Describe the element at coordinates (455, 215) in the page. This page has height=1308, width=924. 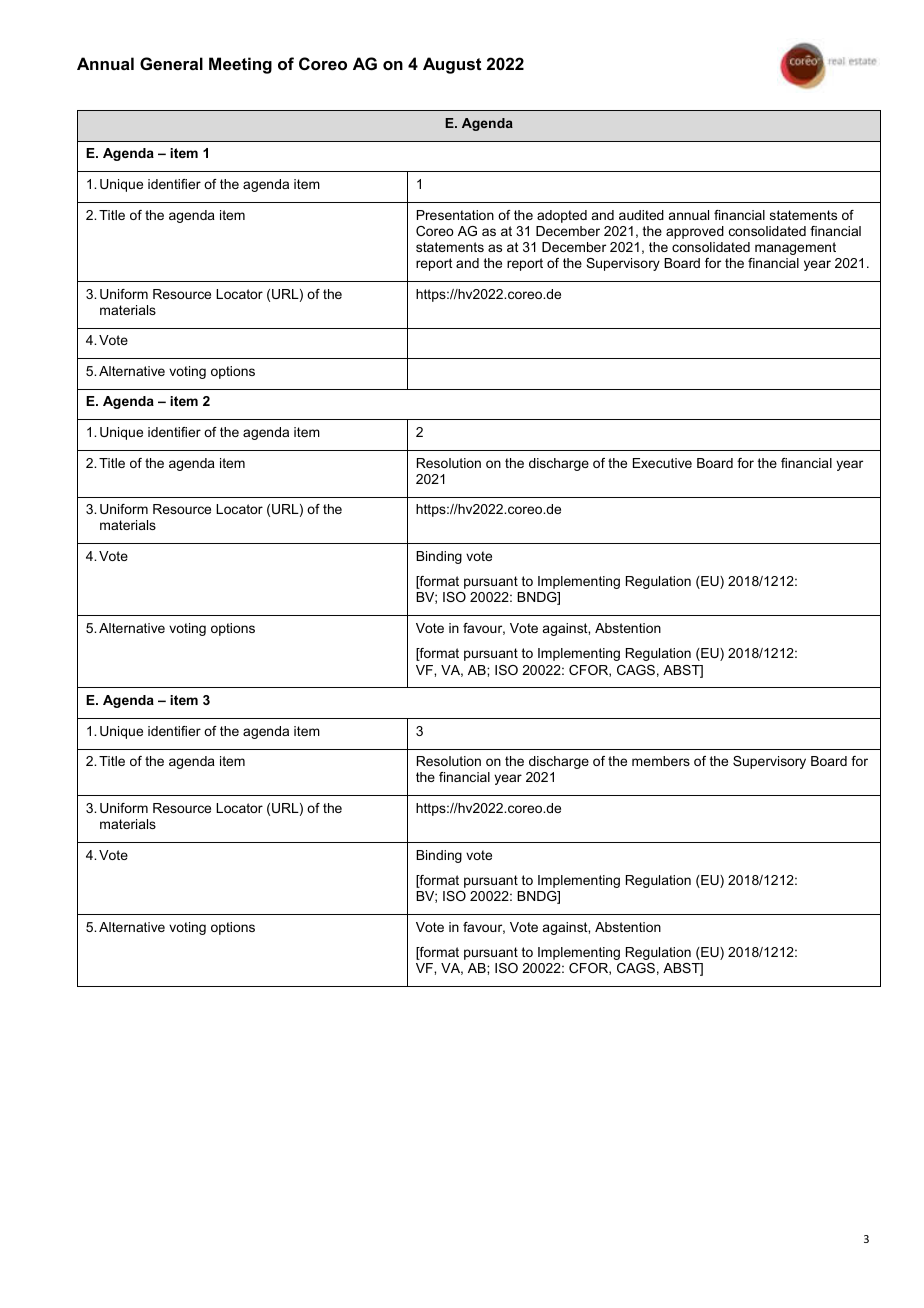
I see `Presentation` at that location.
